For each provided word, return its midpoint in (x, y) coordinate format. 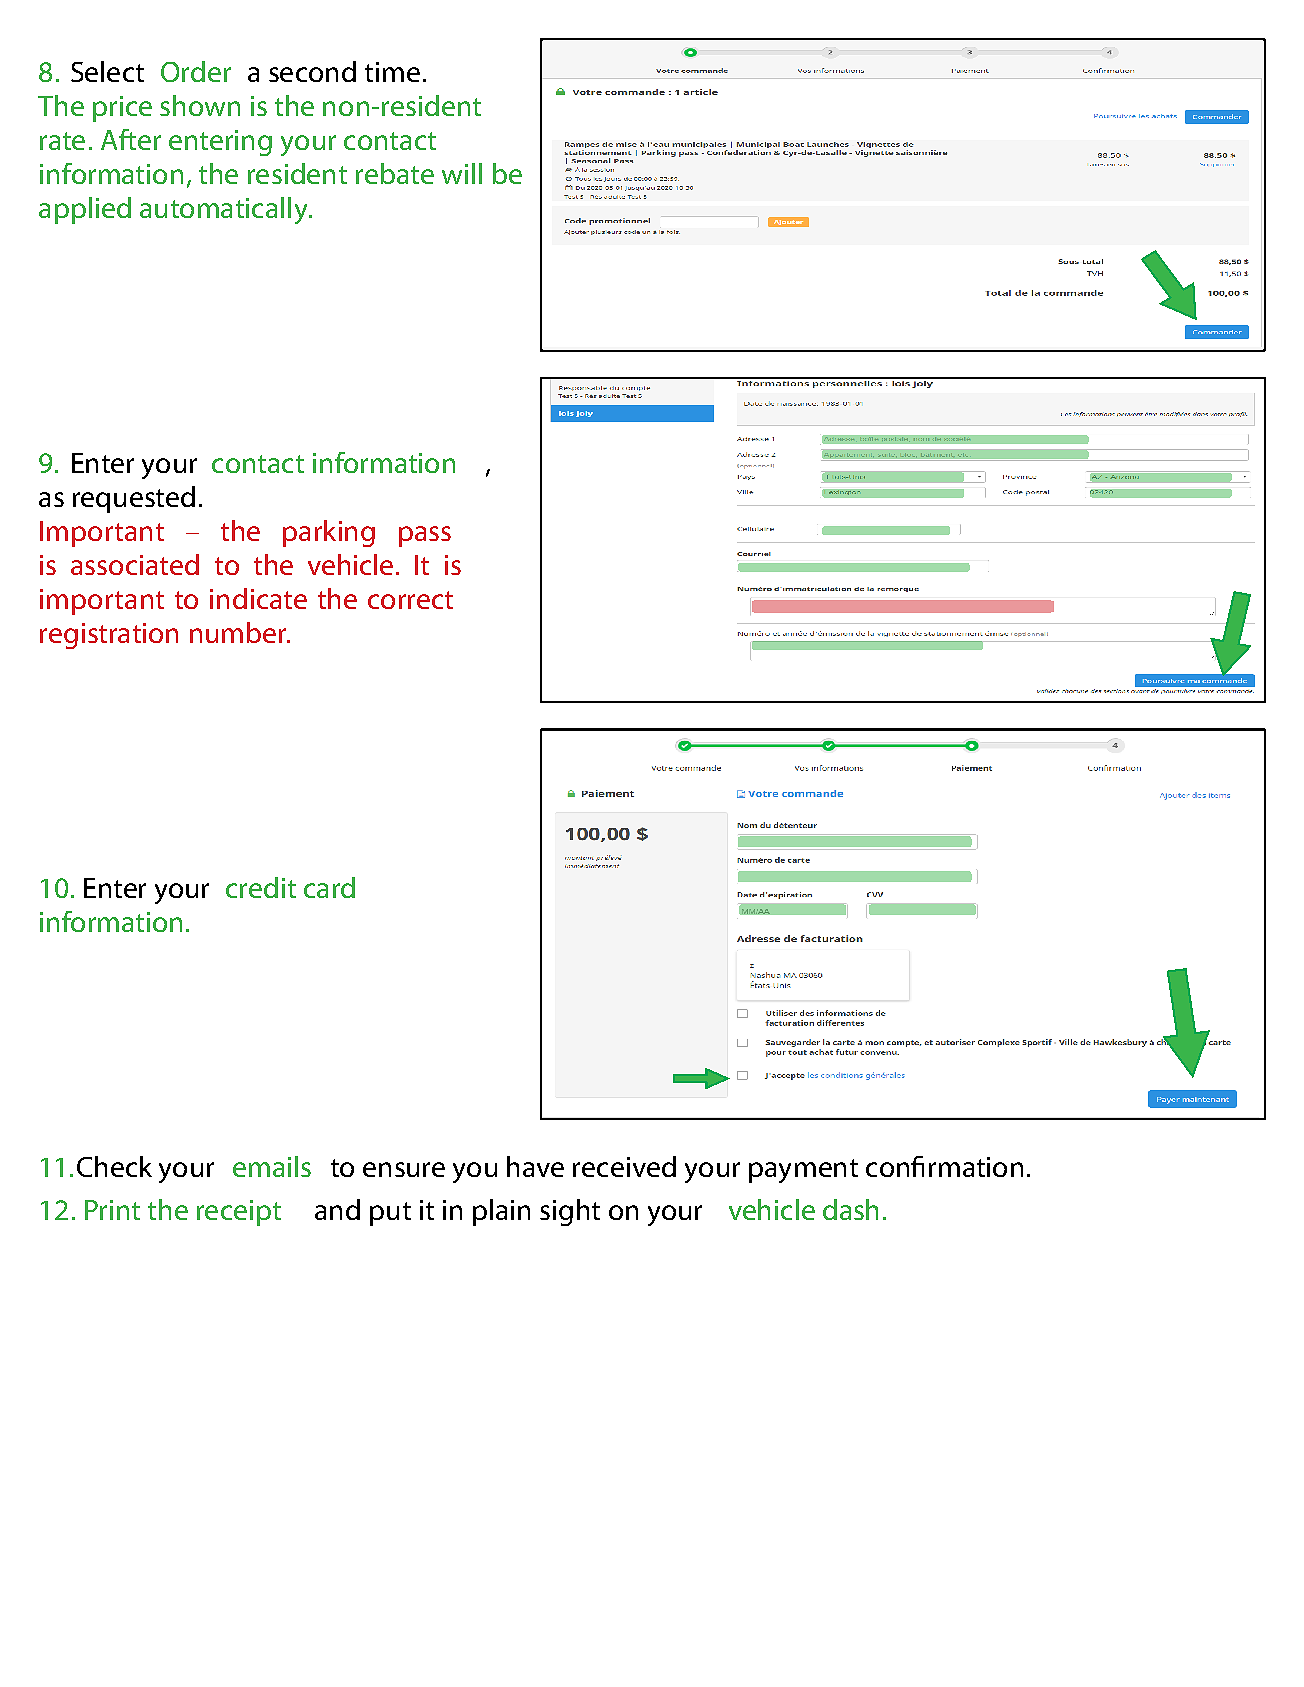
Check (114, 1166)
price (122, 109)
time (392, 72)
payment (803, 1171)
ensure (404, 1169)
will (462, 173)
